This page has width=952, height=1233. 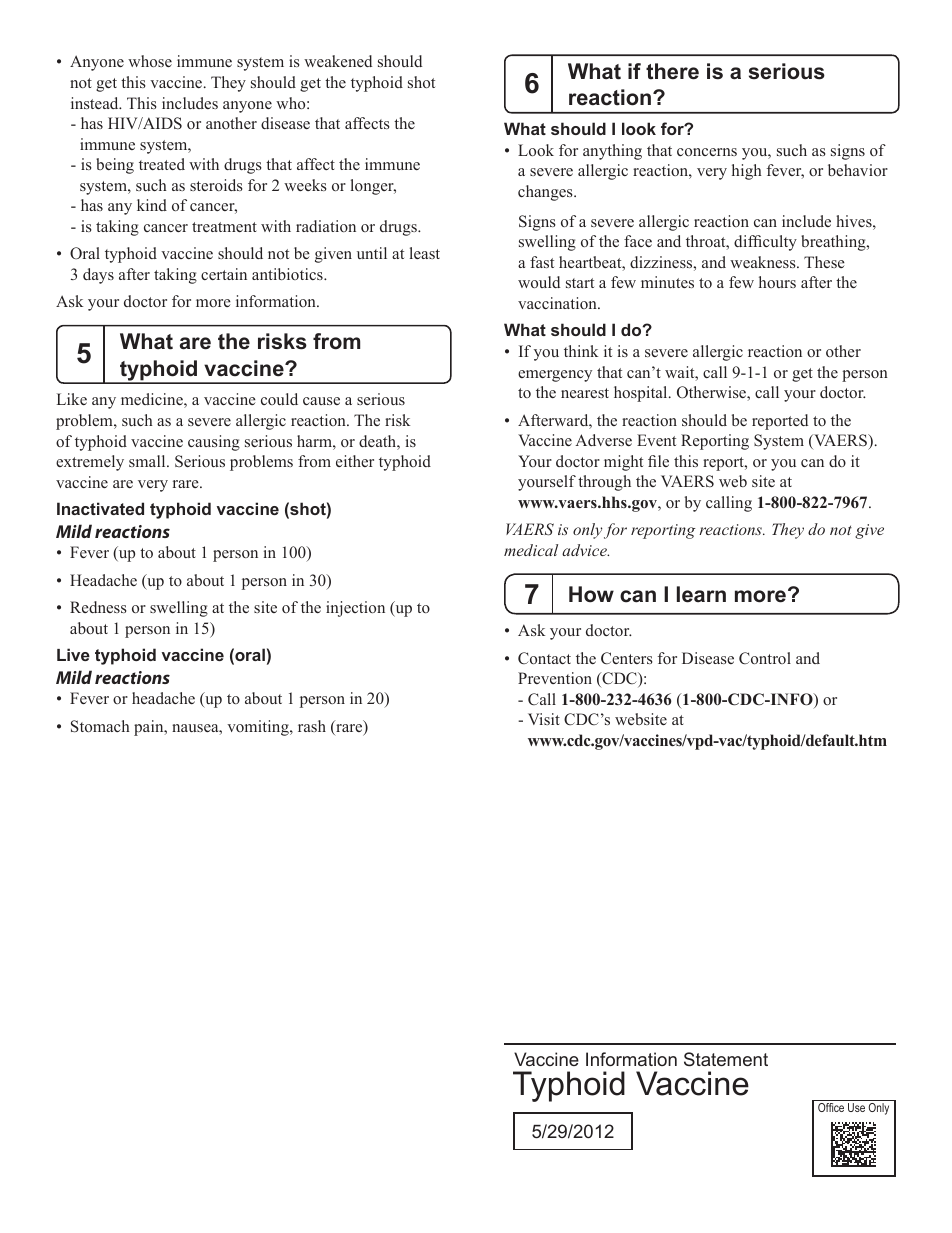 What do you see at coordinates (765, 658) in the page?
I see `Control` at bounding box center [765, 658].
